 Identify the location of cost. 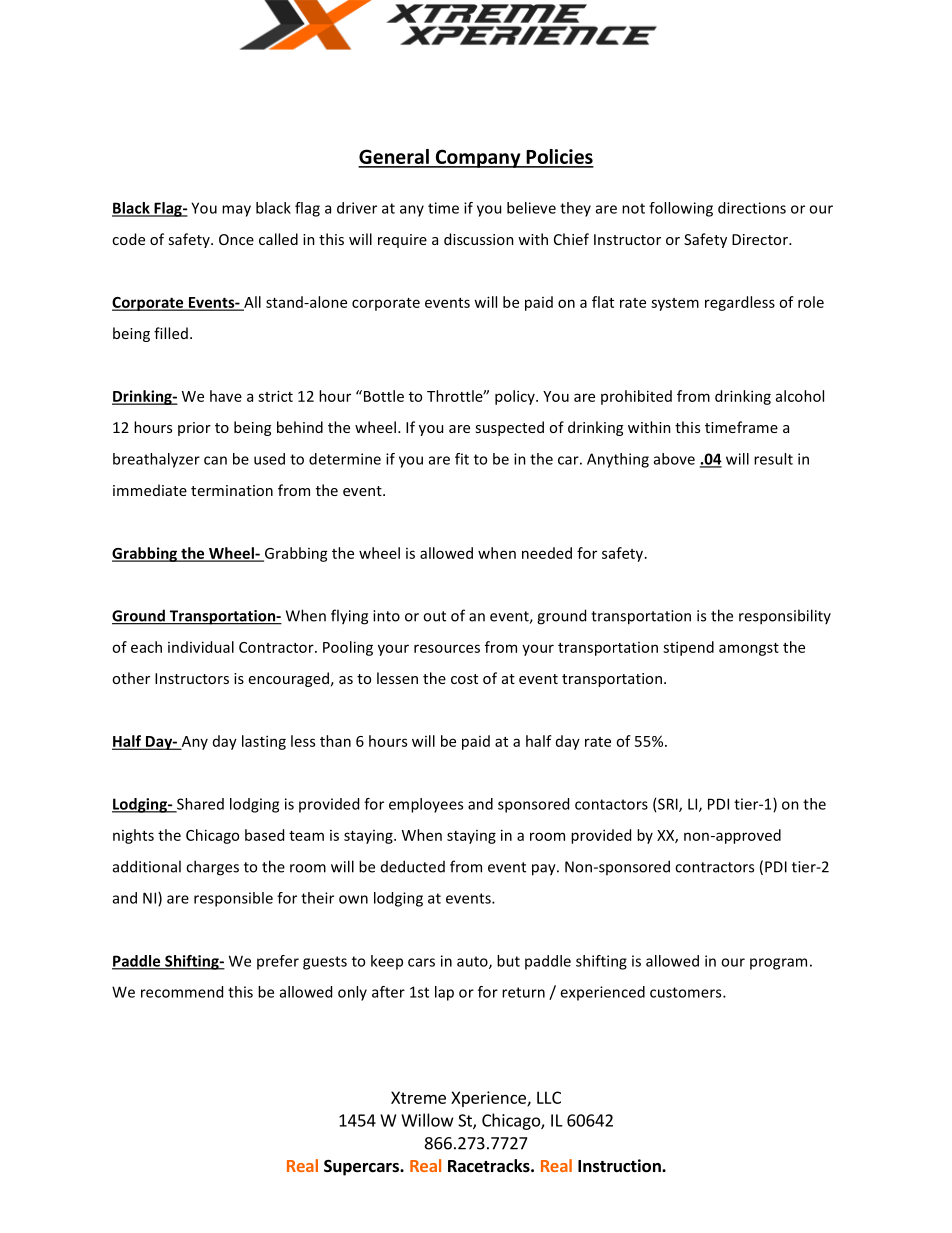
(464, 679).
